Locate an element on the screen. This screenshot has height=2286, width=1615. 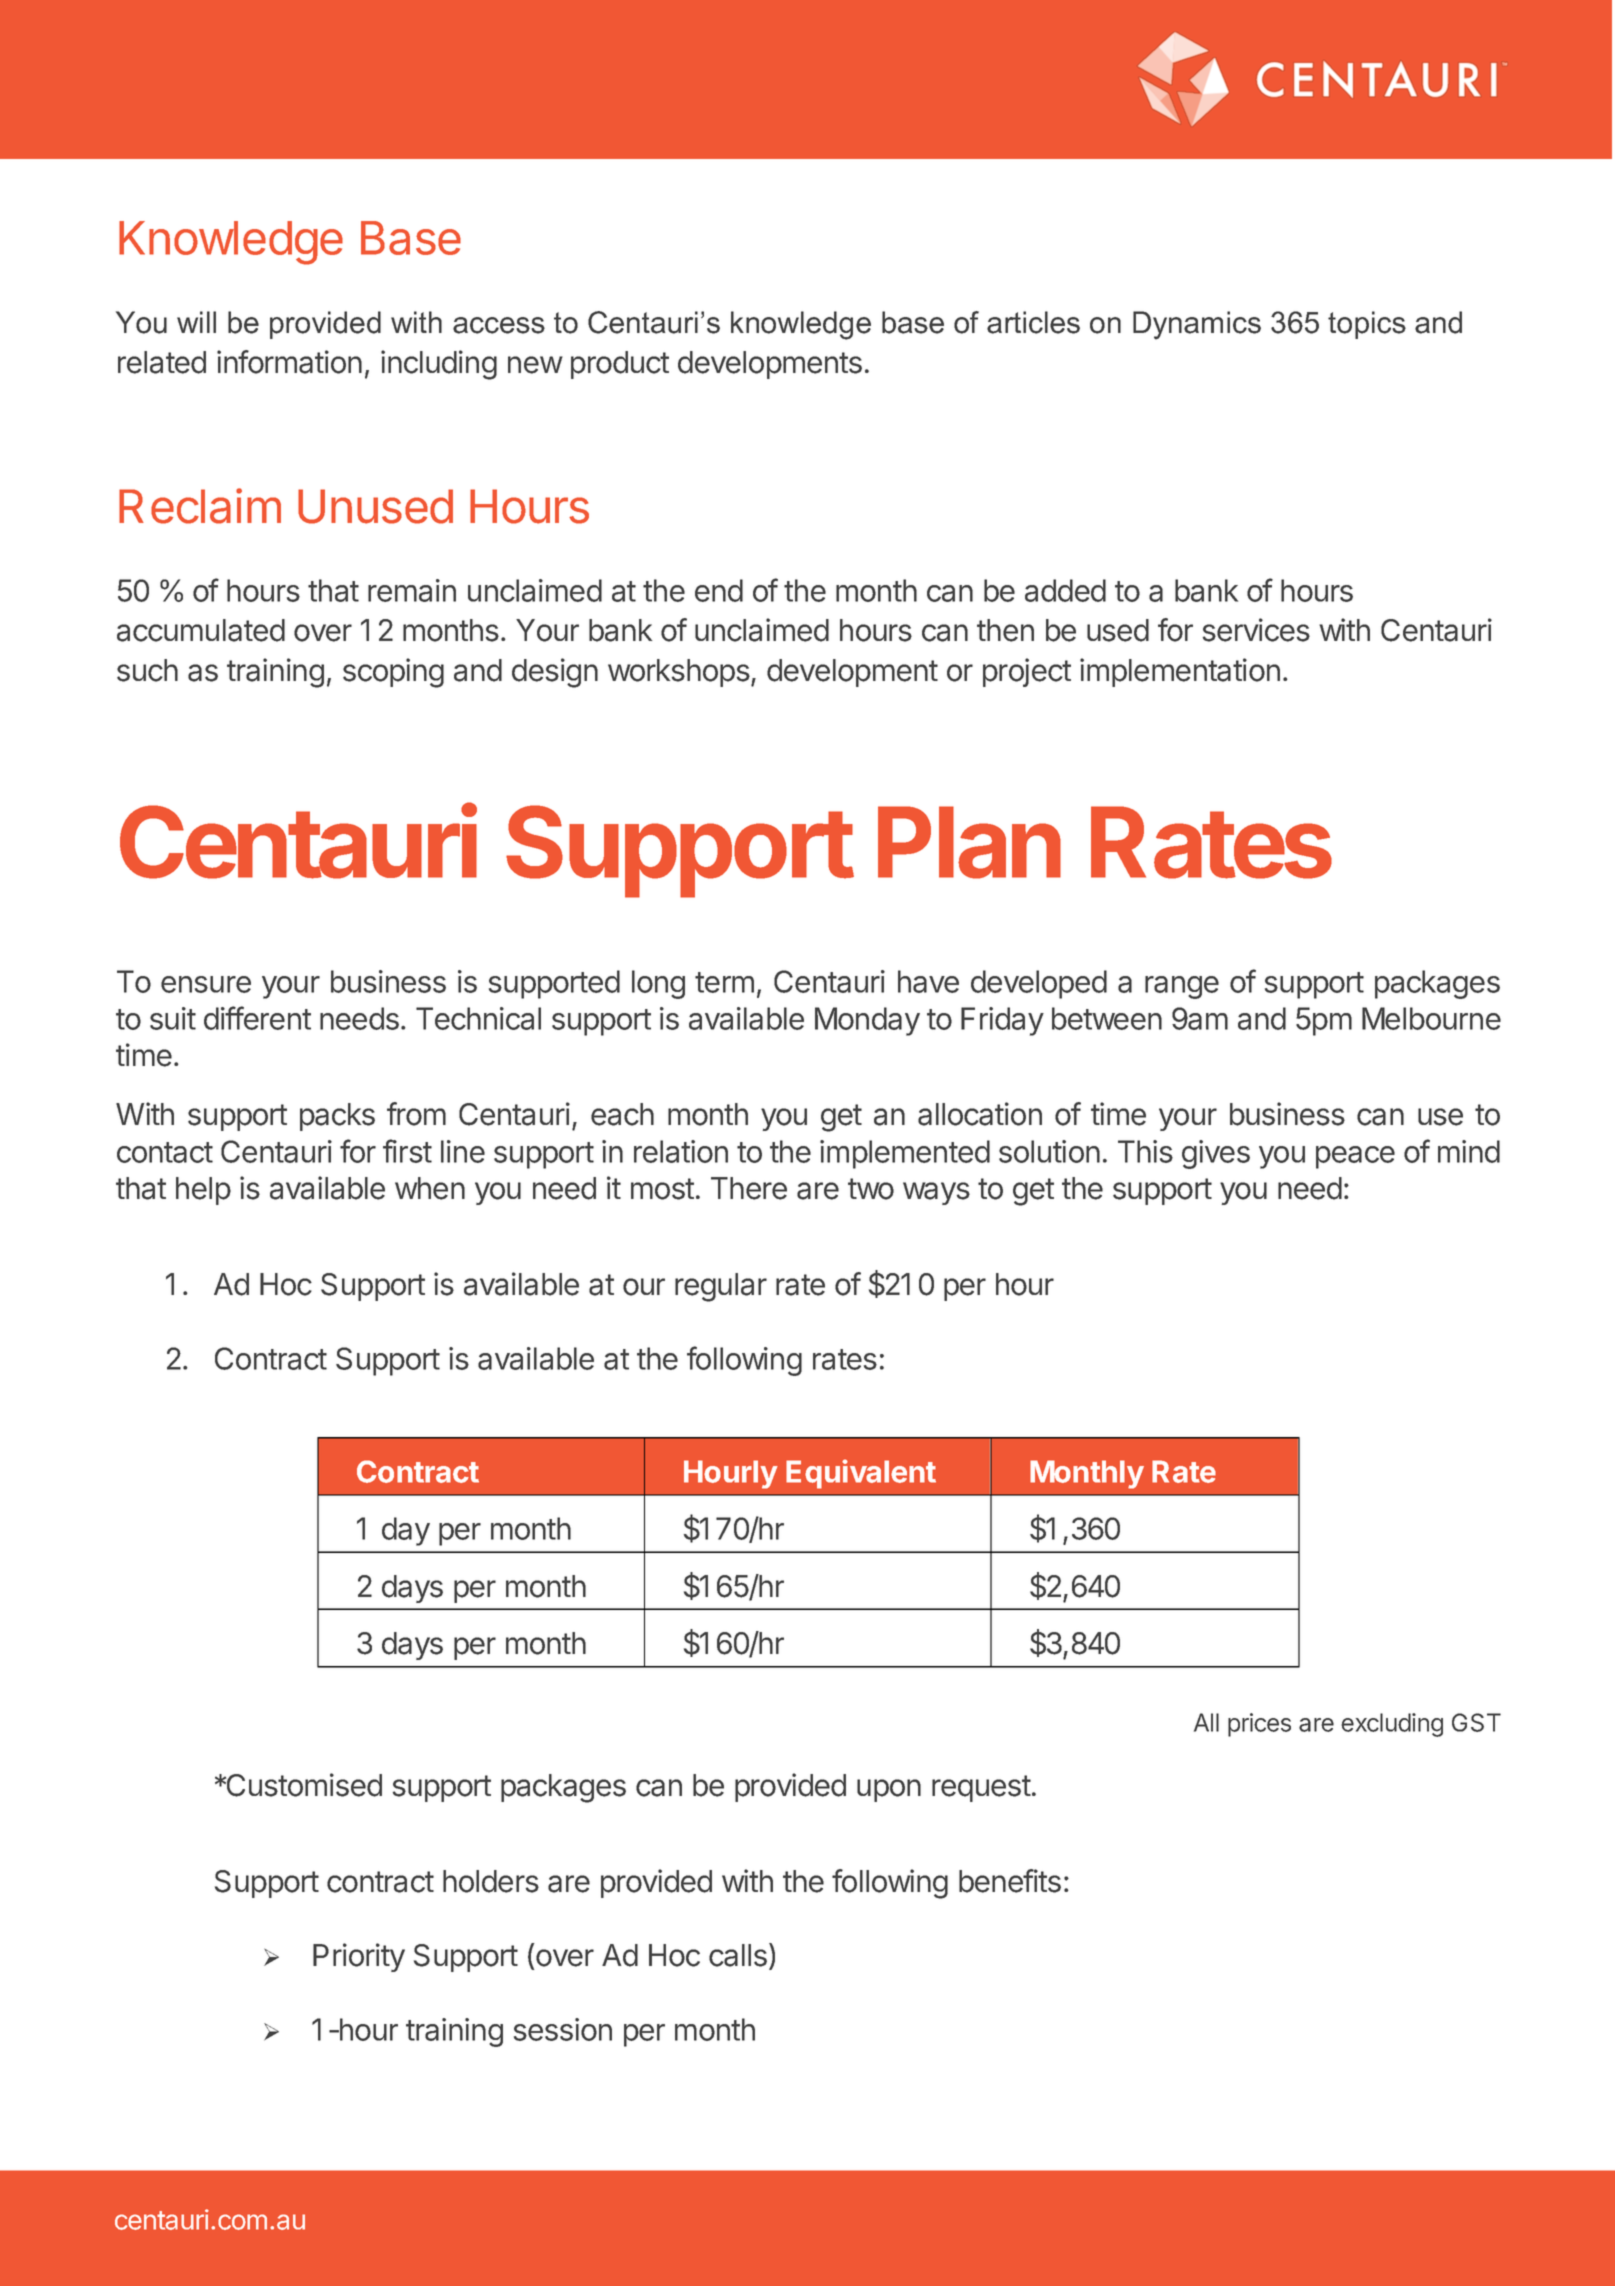
information is located at coordinates (289, 362).
